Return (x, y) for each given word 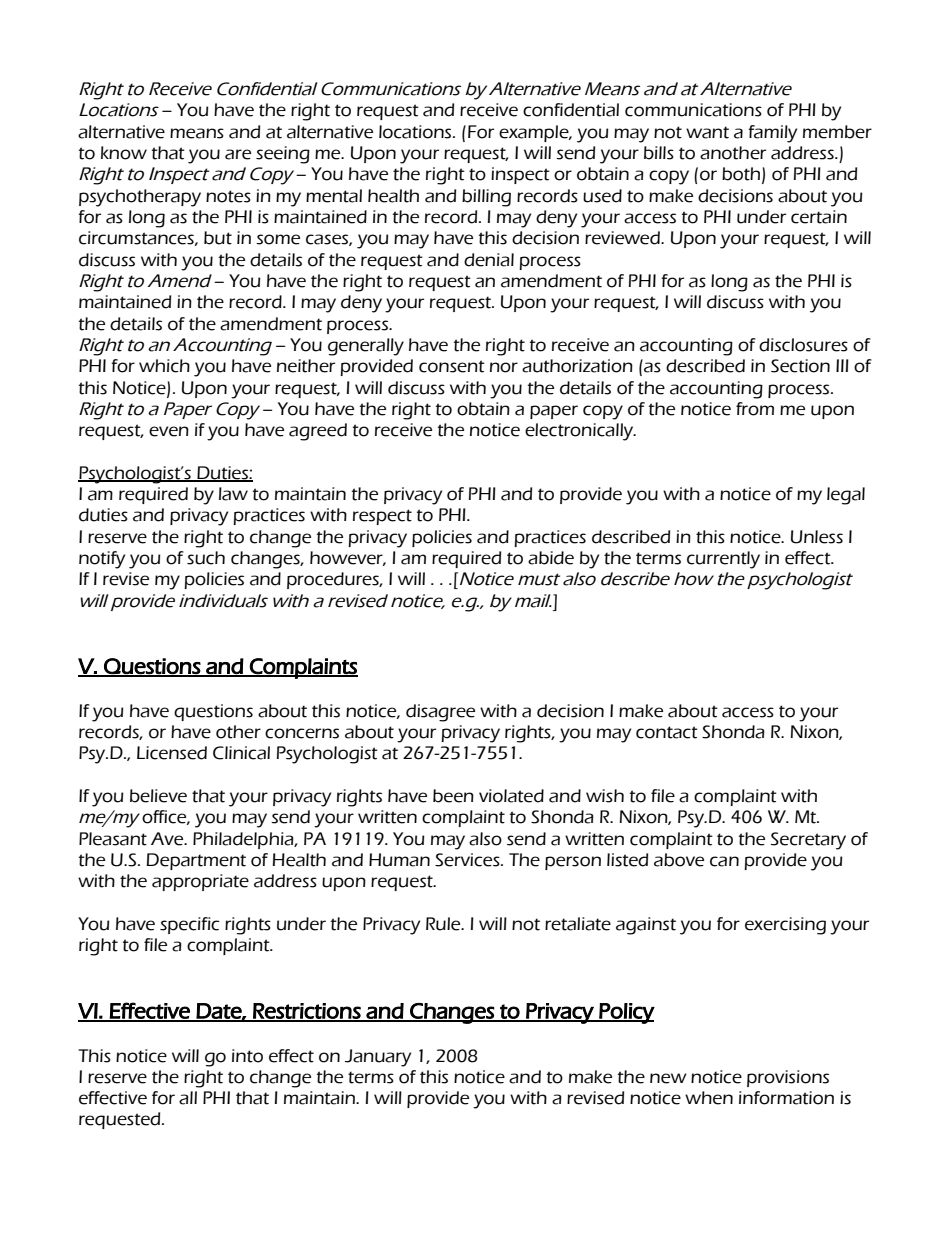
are (238, 154)
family (772, 134)
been (453, 796)
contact (667, 732)
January (378, 1058)
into (247, 1056)
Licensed (172, 753)
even (169, 431)
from (755, 409)
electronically (580, 432)
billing (486, 198)
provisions (788, 1078)
